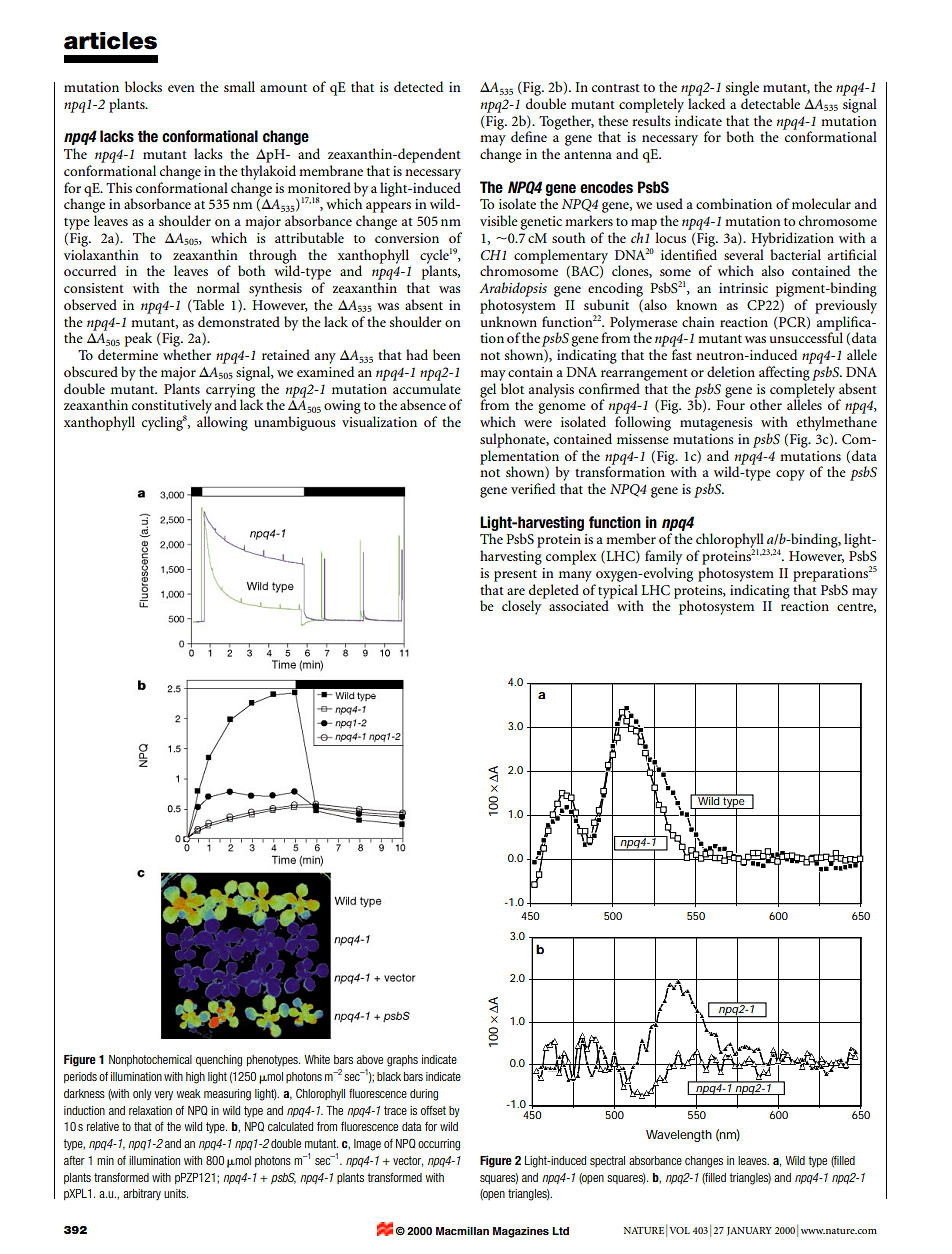  I want to click on detected, so click(418, 86).
